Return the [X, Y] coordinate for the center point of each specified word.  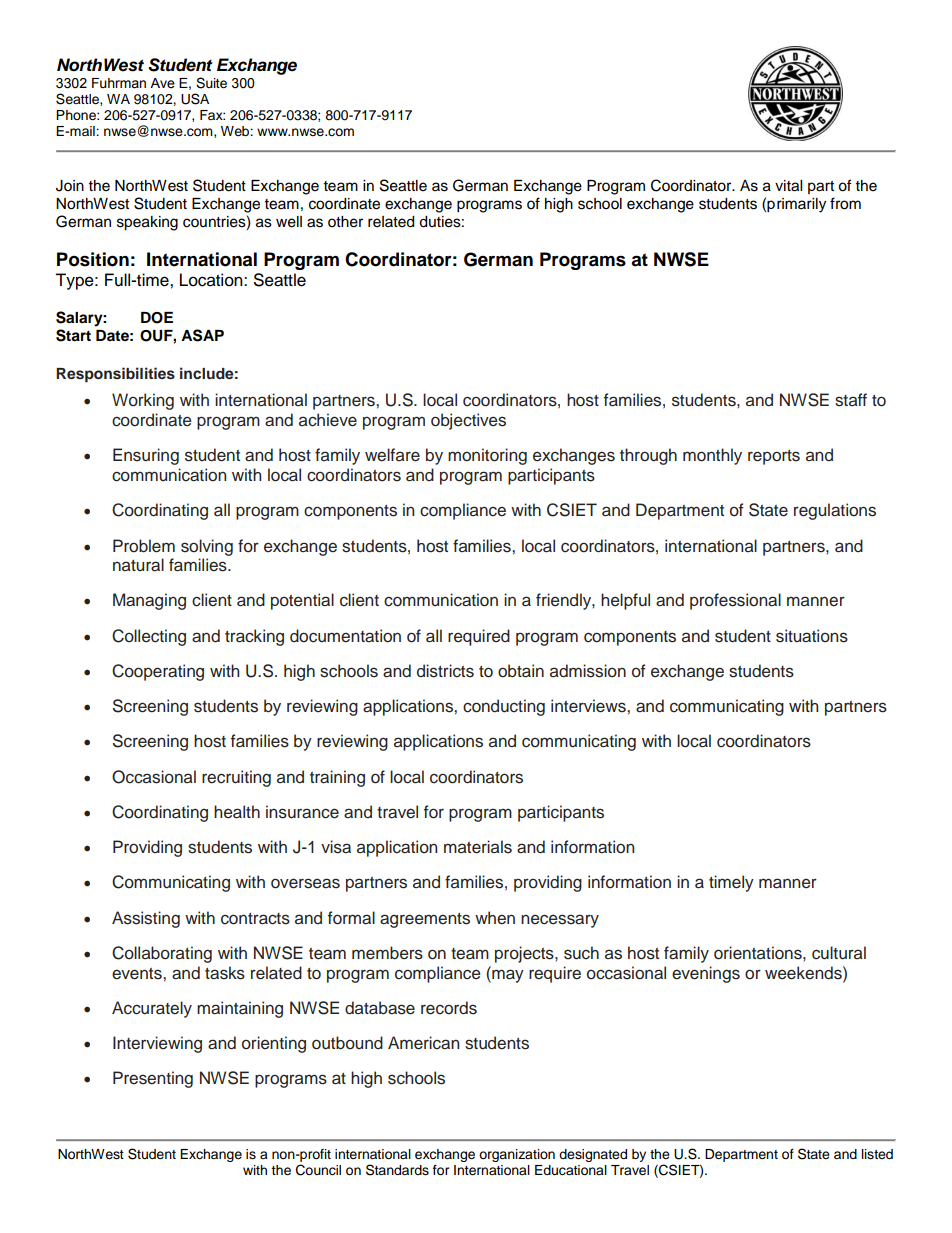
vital [788, 186]
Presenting [153, 1079]
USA [195, 99]
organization [517, 1155]
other [345, 222]
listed [877, 1154]
